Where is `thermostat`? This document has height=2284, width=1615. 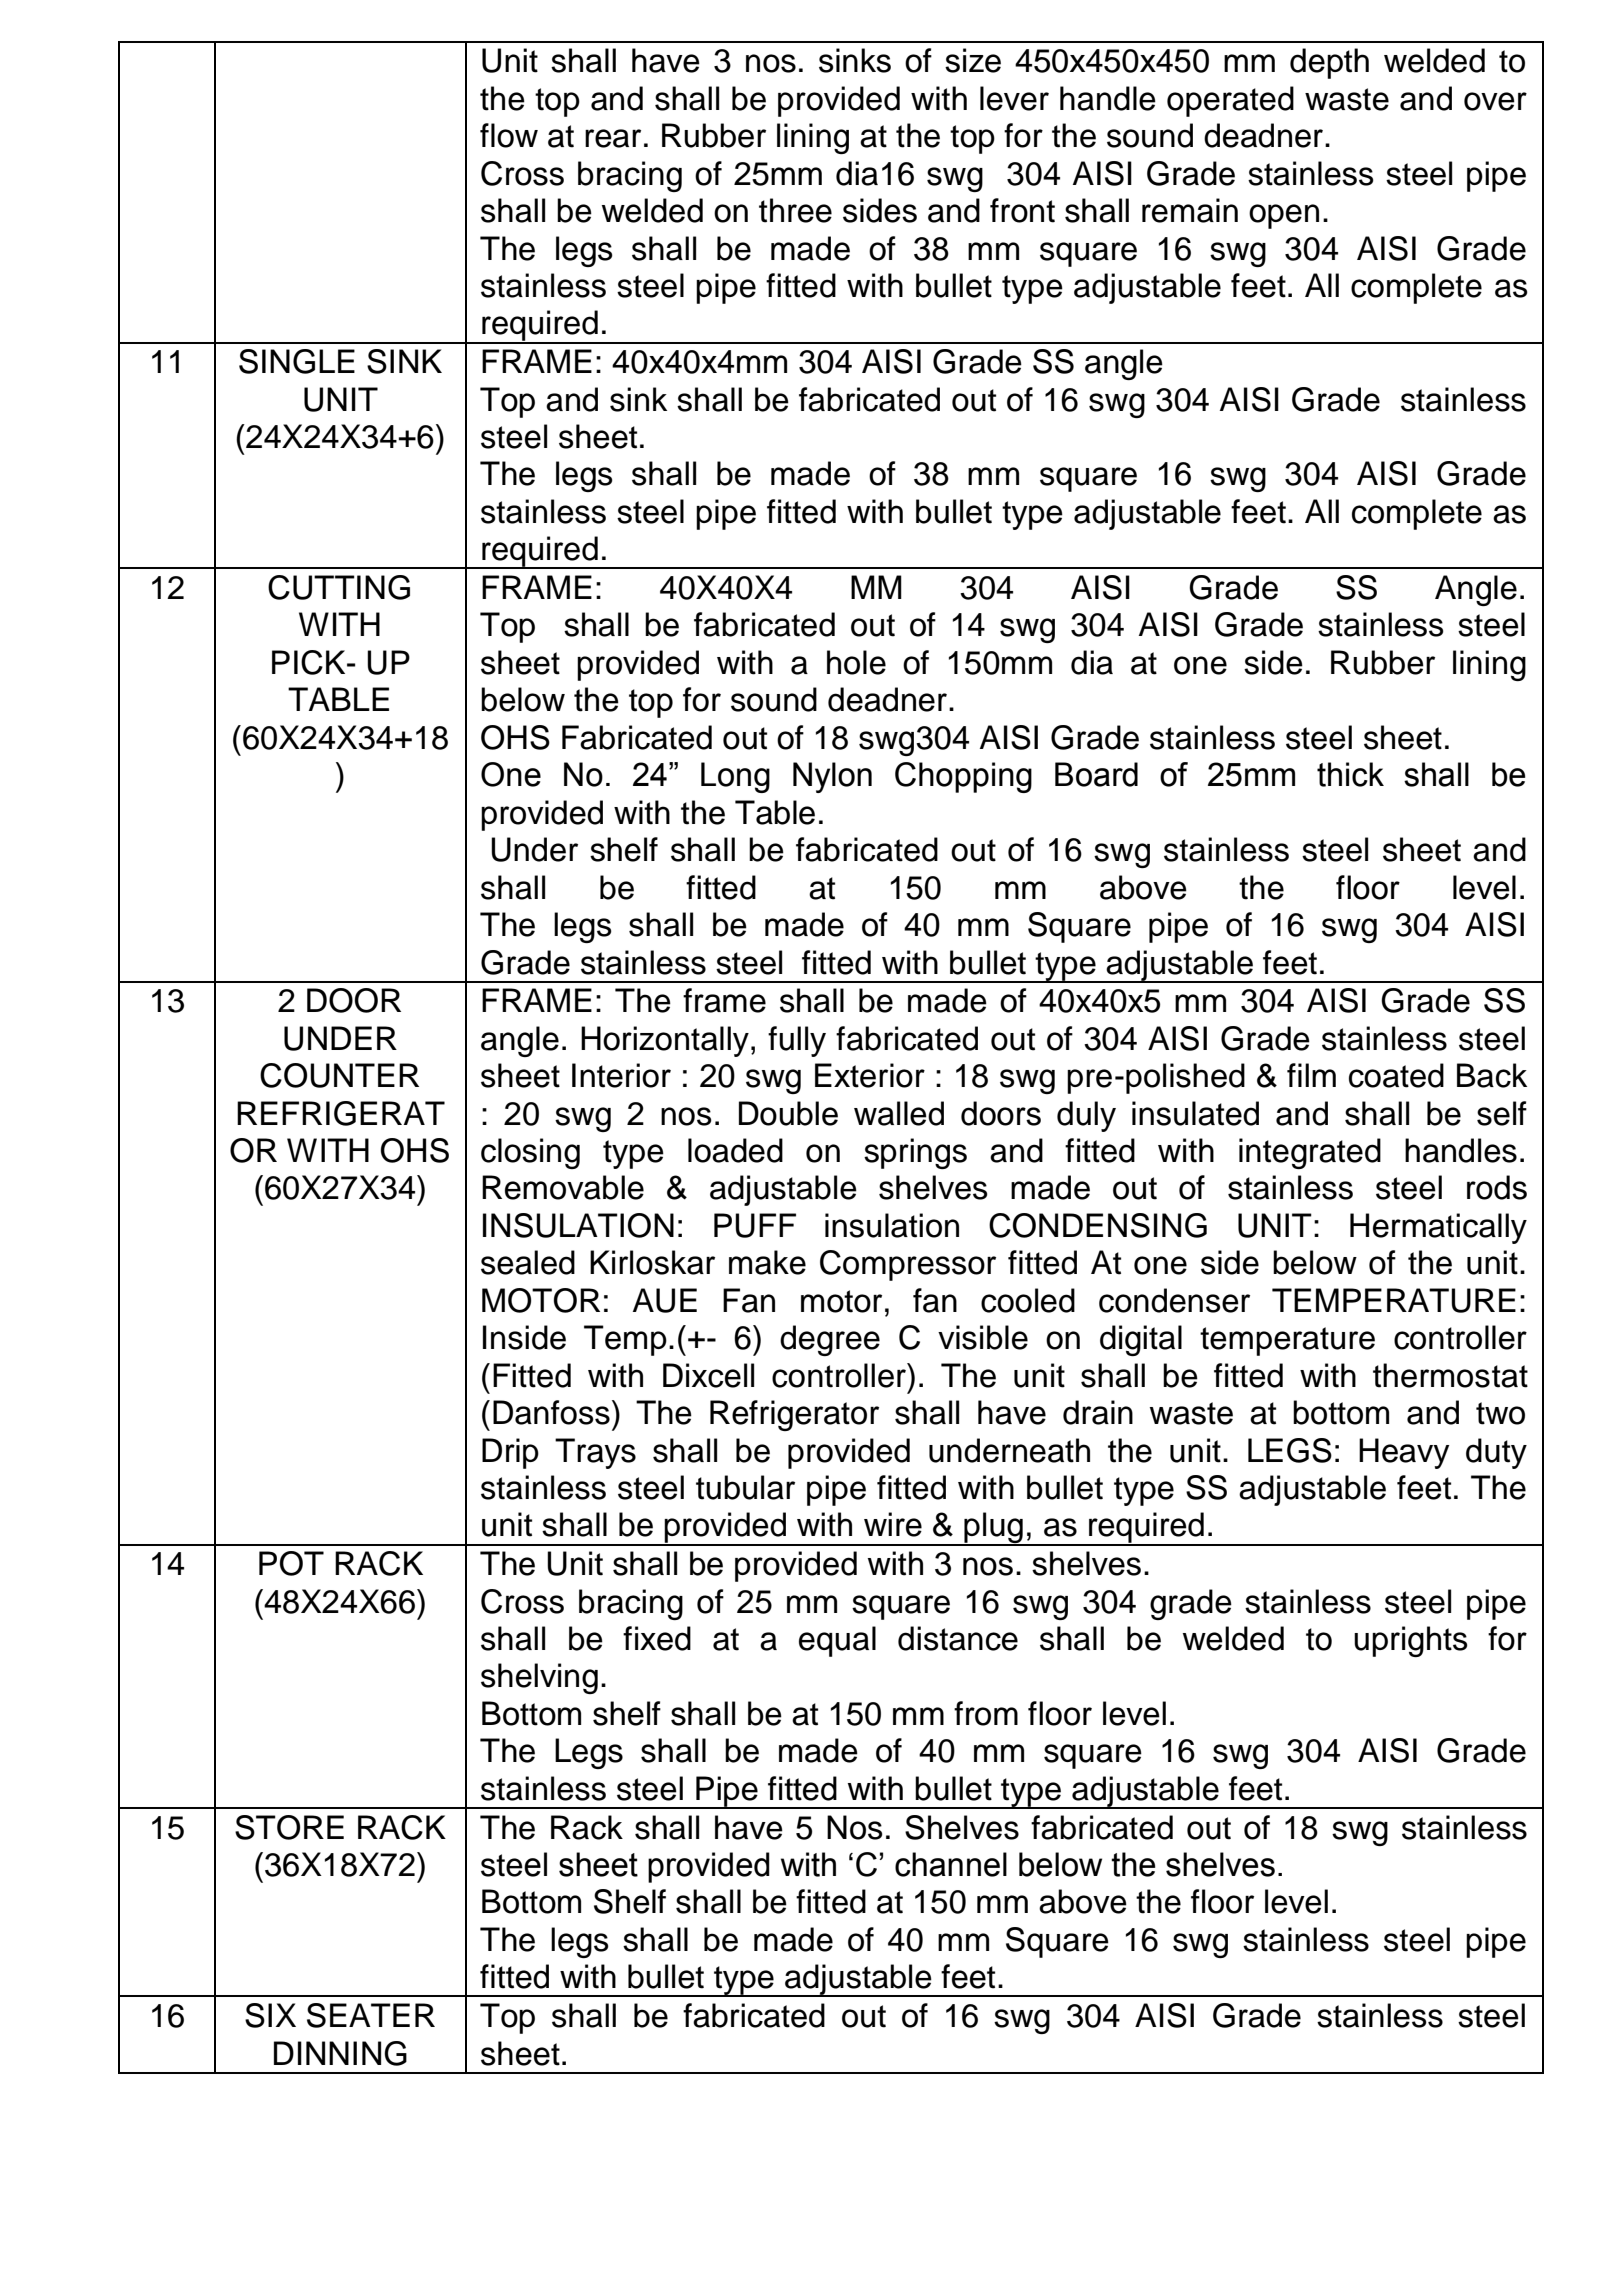 thermostat is located at coordinates (1450, 1375).
